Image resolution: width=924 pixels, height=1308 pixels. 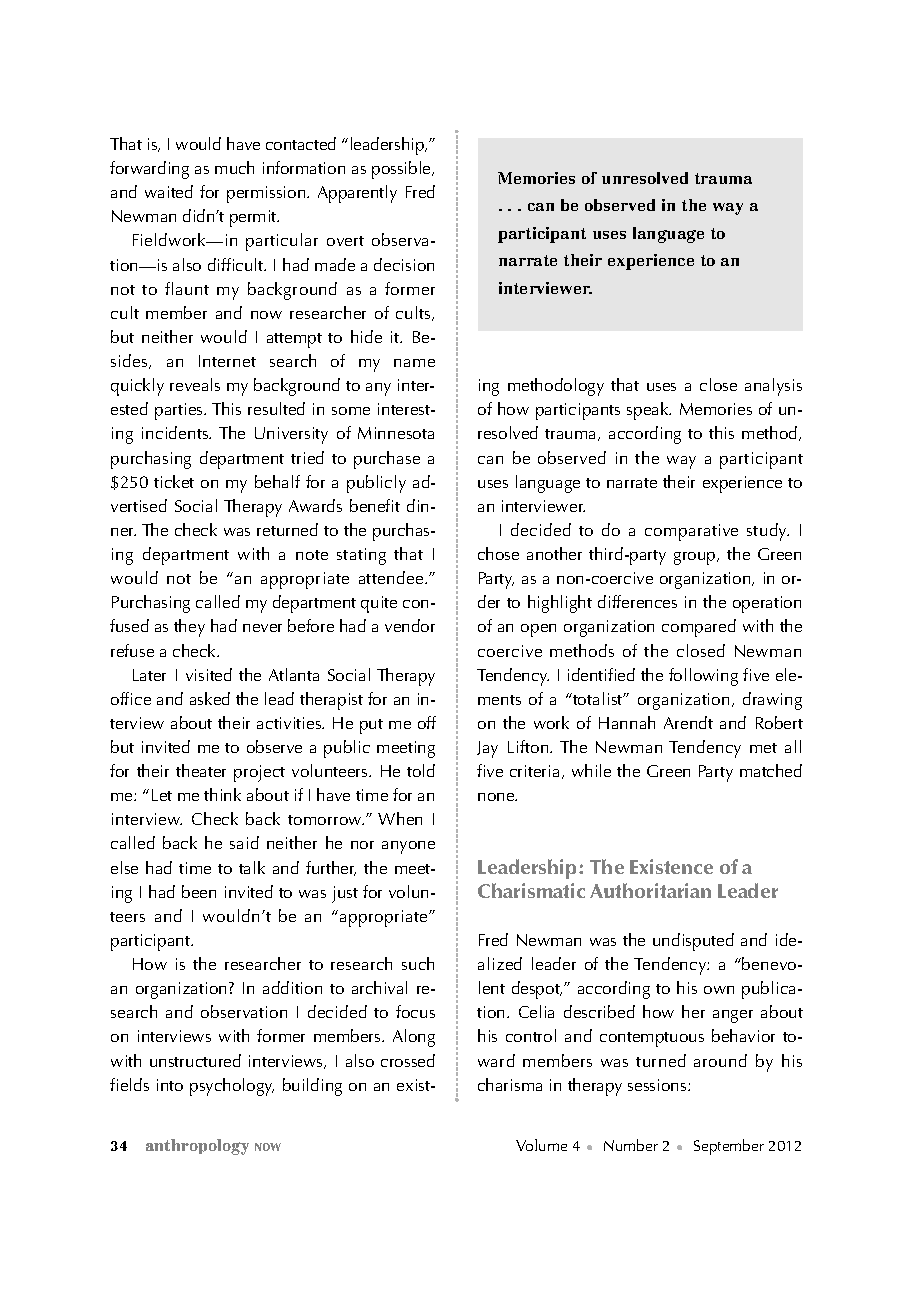 I want to click on compared, so click(x=699, y=628).
